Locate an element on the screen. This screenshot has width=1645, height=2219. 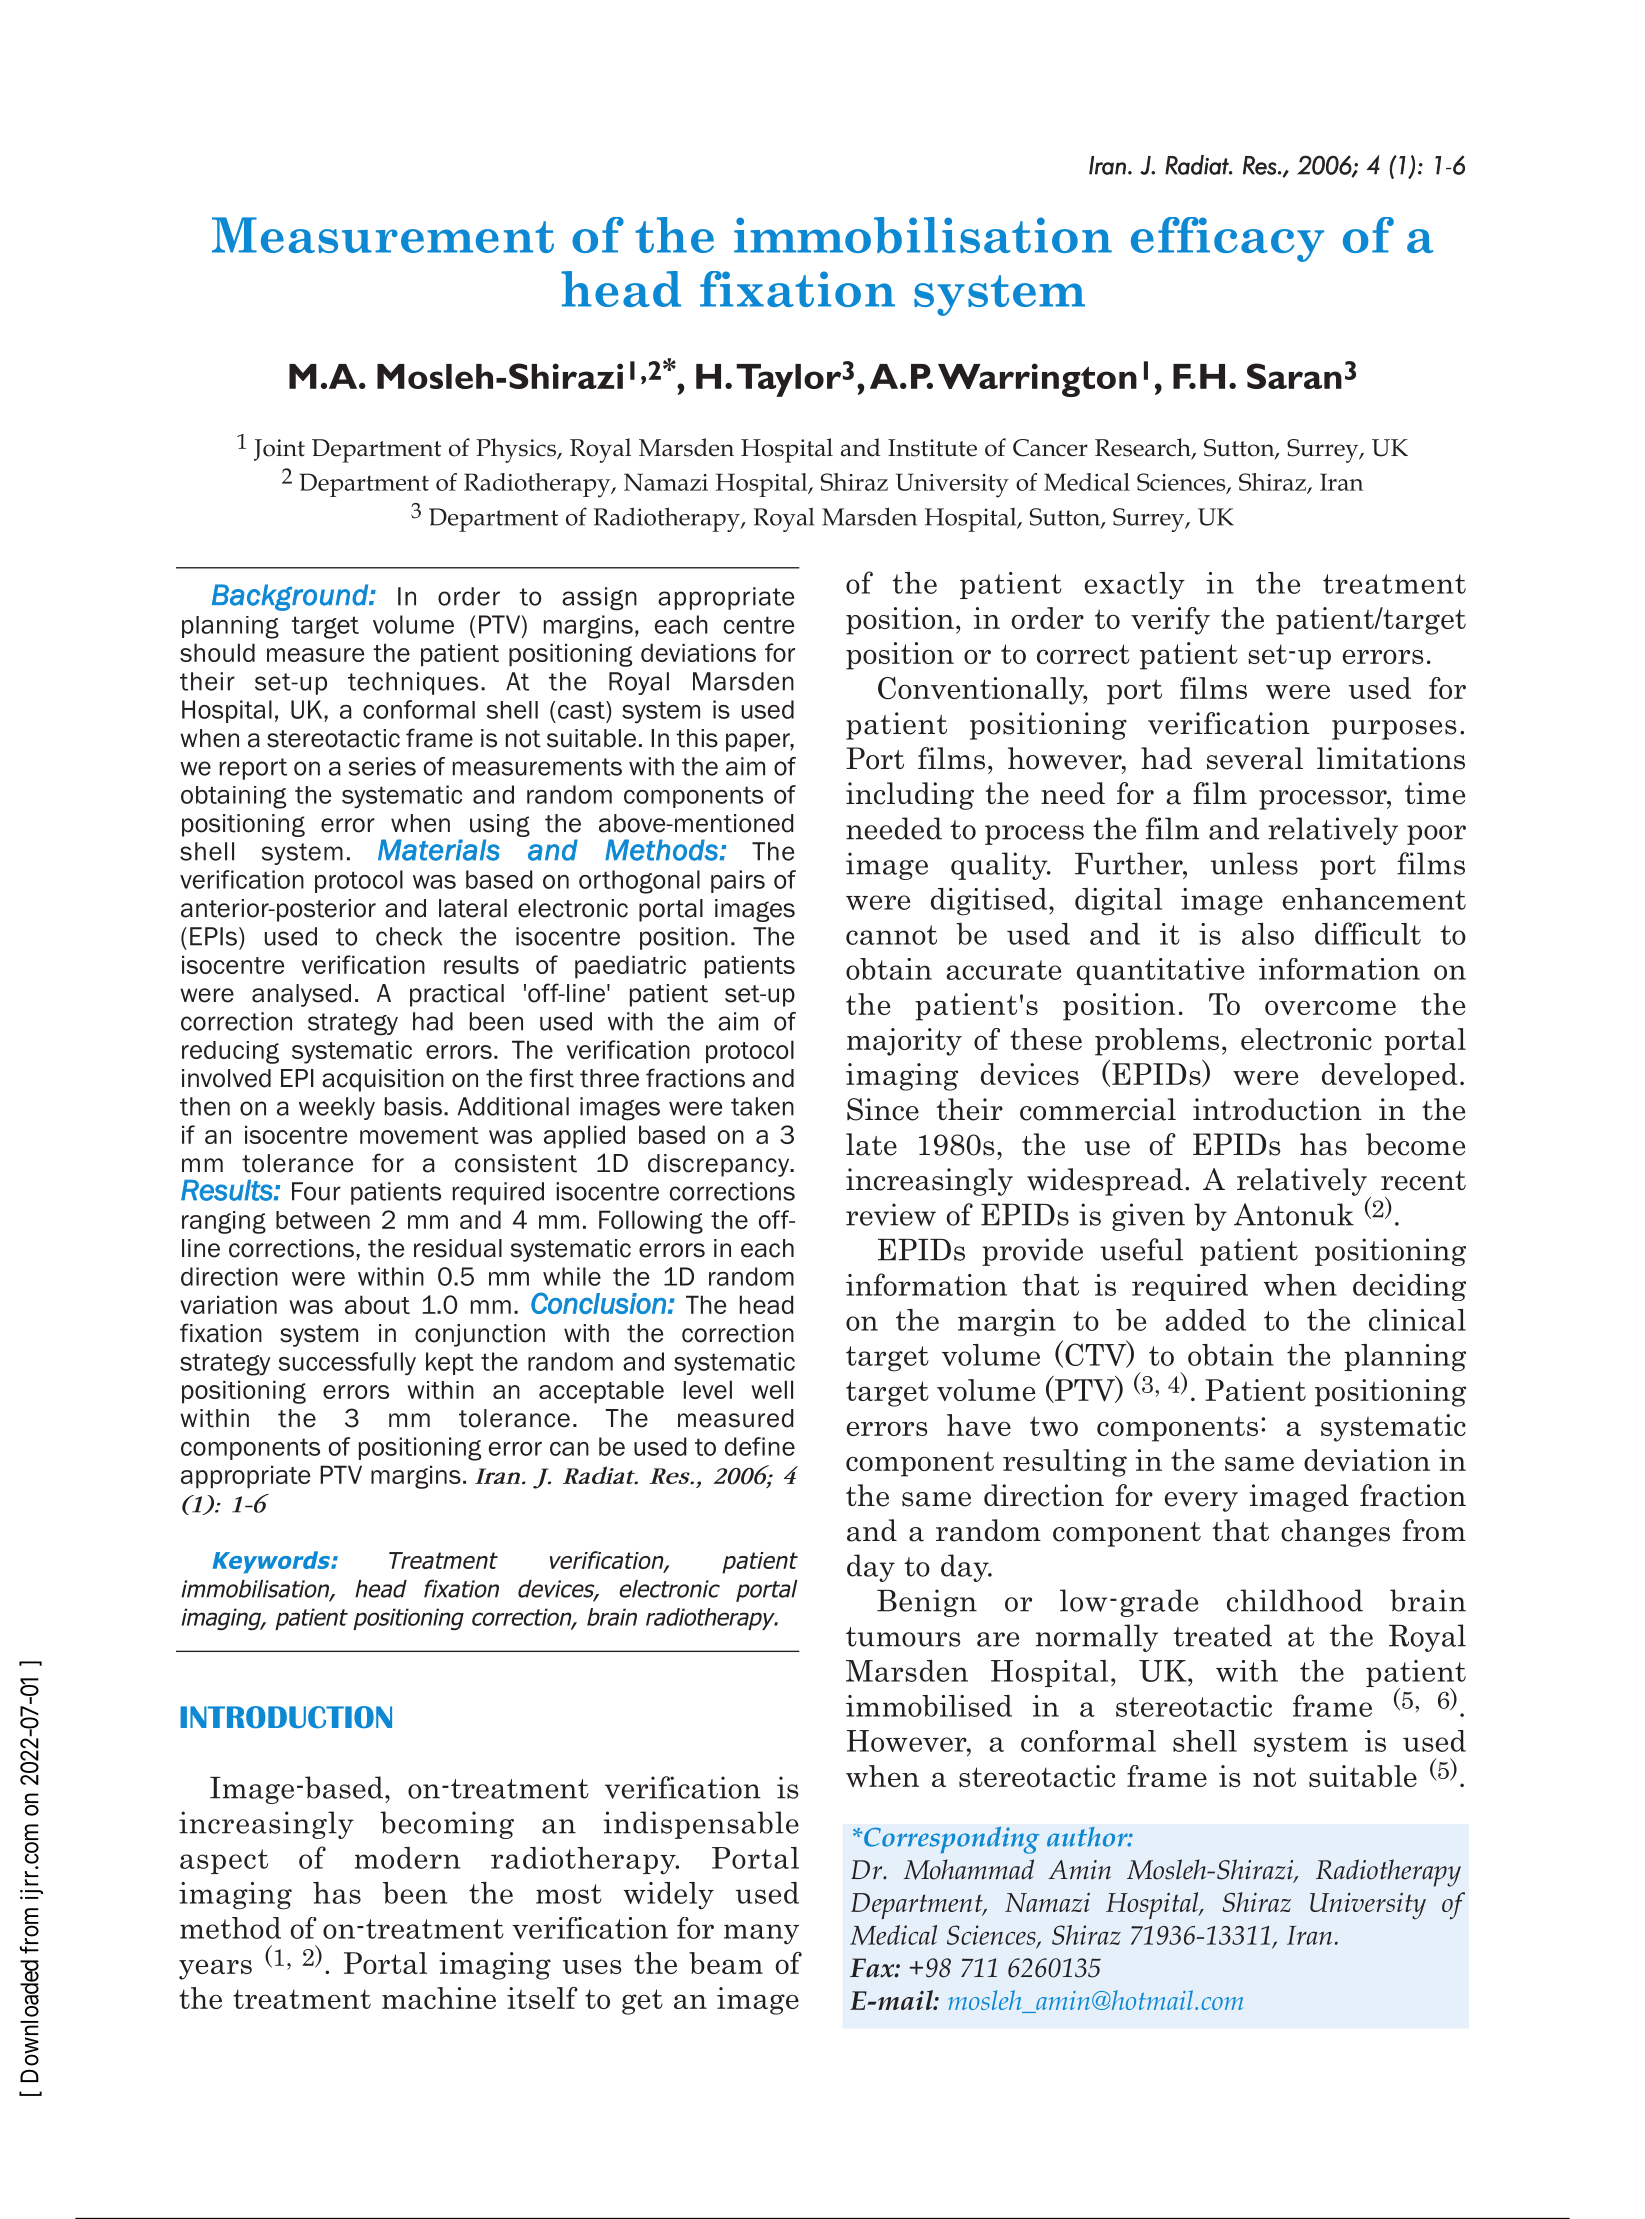
many is located at coordinates (761, 1934).
